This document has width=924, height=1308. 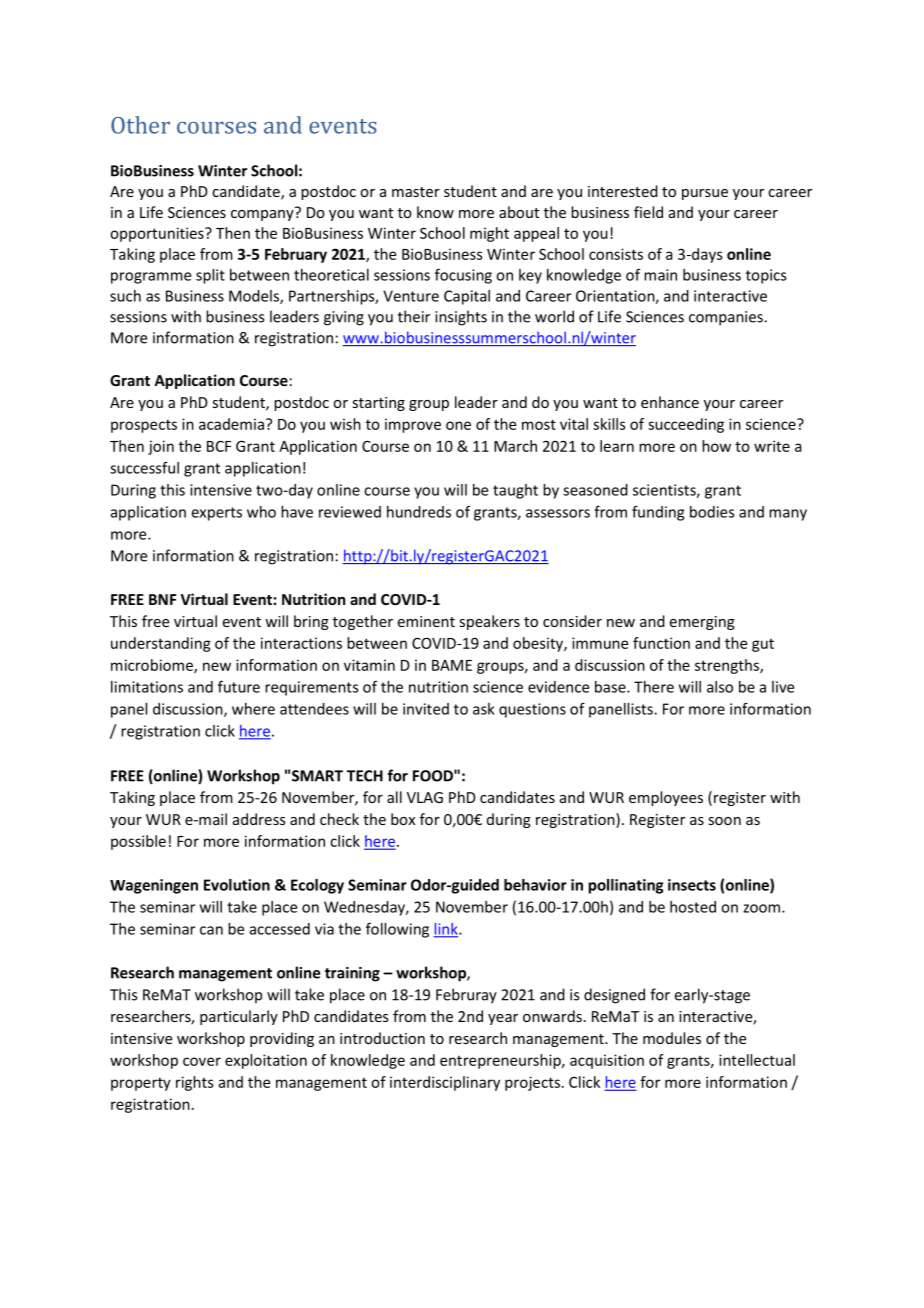 I want to click on opportunities, so click(x=158, y=234).
